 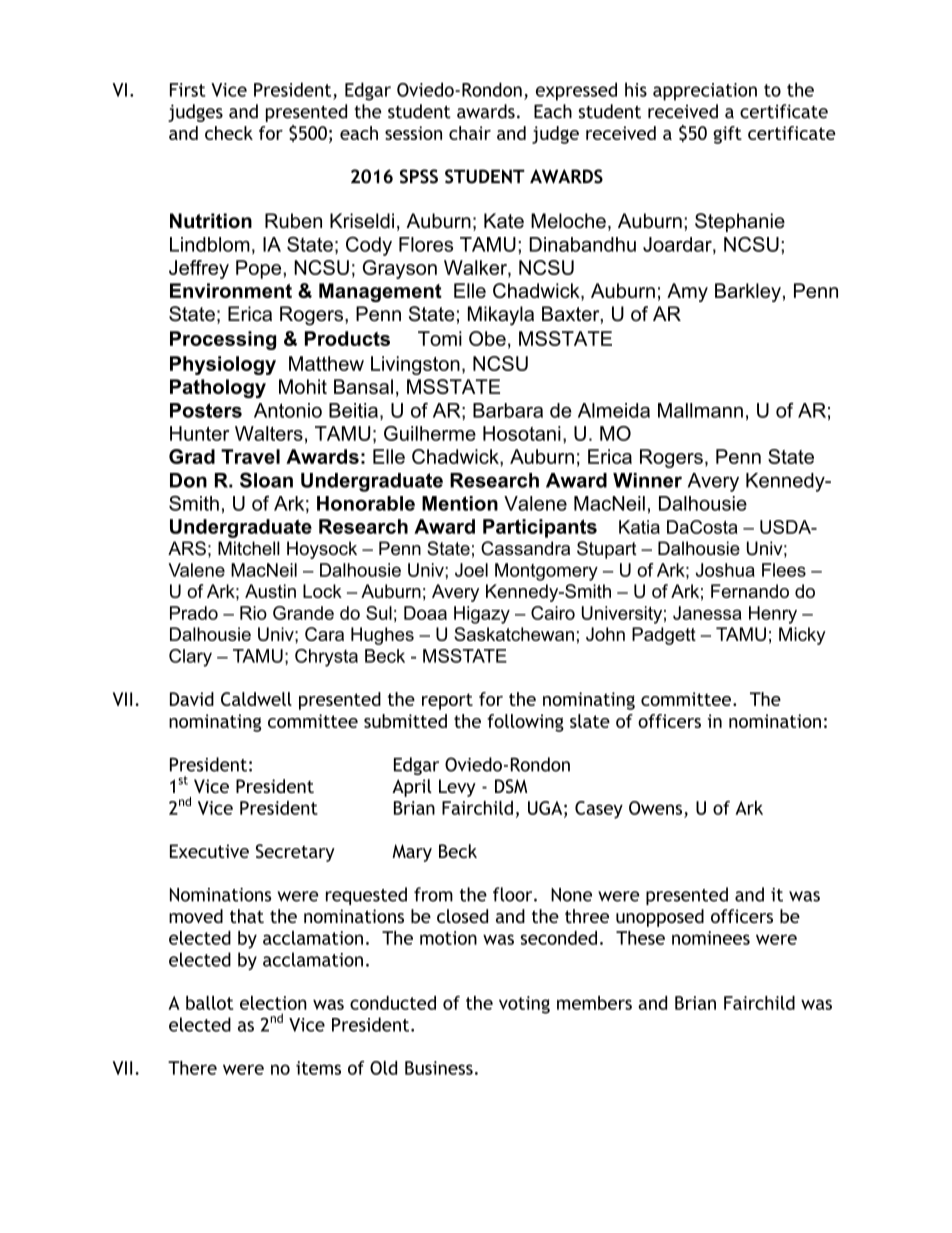 What do you see at coordinates (748, 292) in the screenshot?
I see `Barkley` at bounding box center [748, 292].
